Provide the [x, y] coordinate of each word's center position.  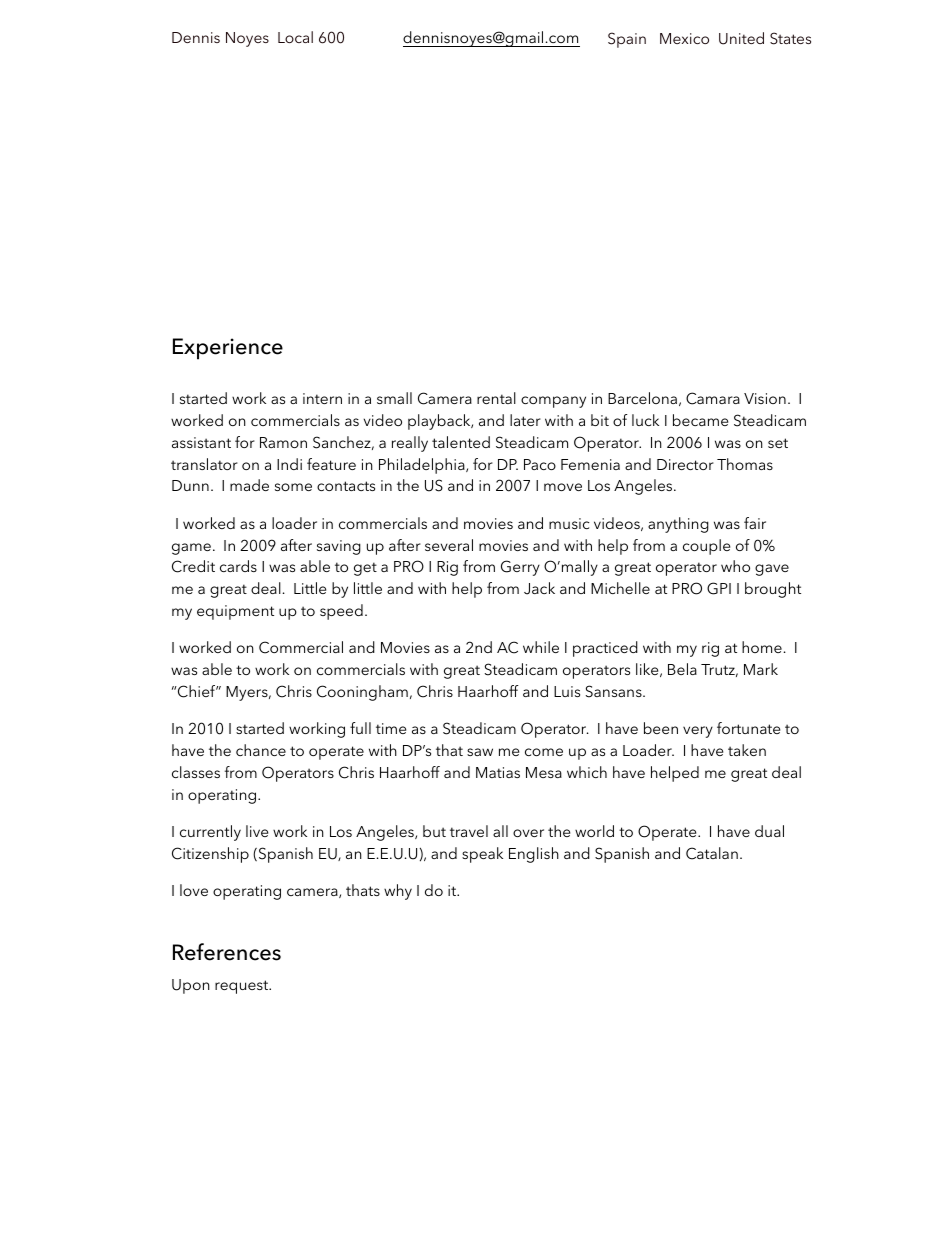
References [227, 952]
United [741, 38]
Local [295, 37]
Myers [248, 693]
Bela [682, 669]
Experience [228, 349]
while [541, 647]
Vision [765, 398]
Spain [627, 40]
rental [496, 398]
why [398, 892]
